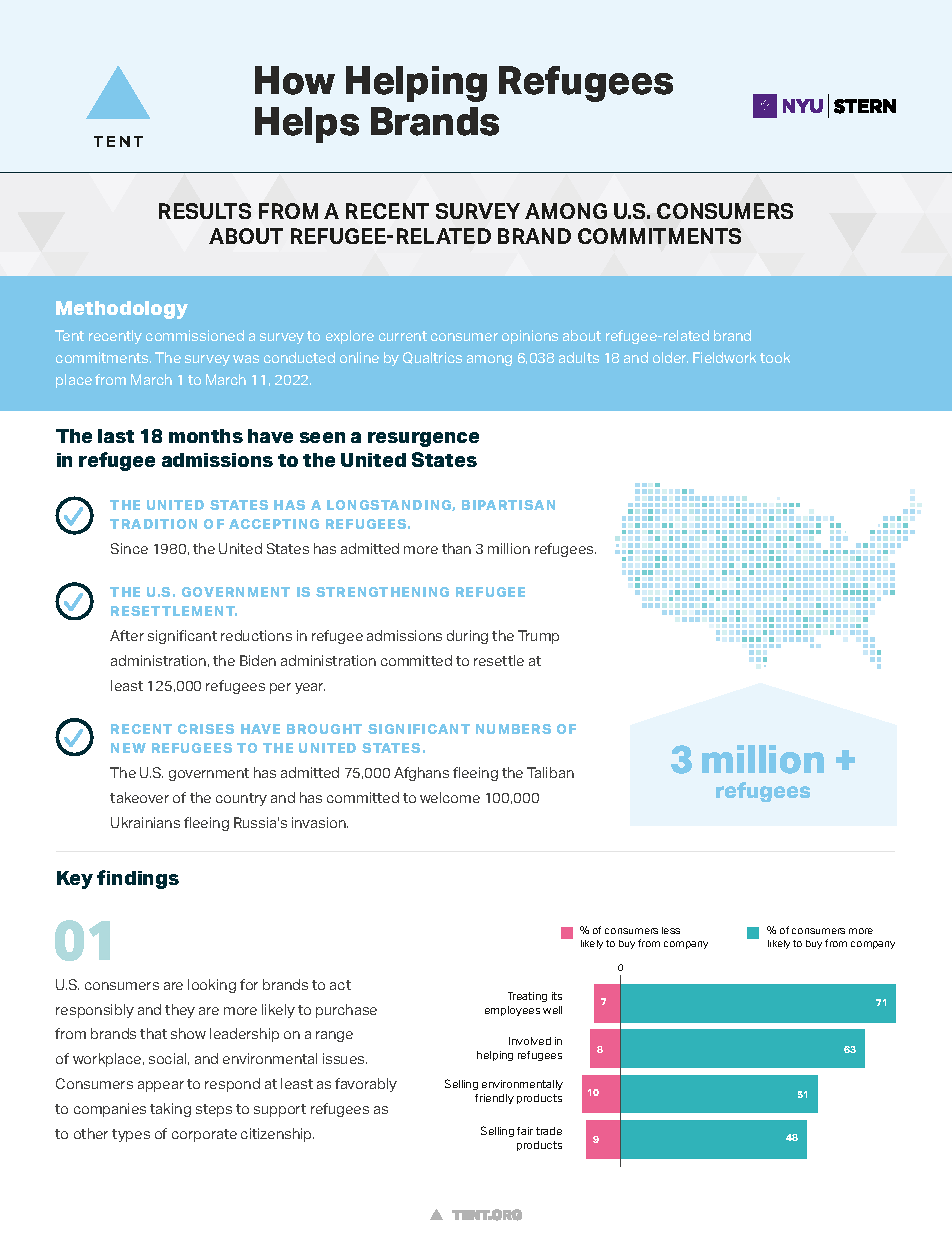  What do you see at coordinates (366, 1085) in the screenshot?
I see `favorably` at bounding box center [366, 1085].
